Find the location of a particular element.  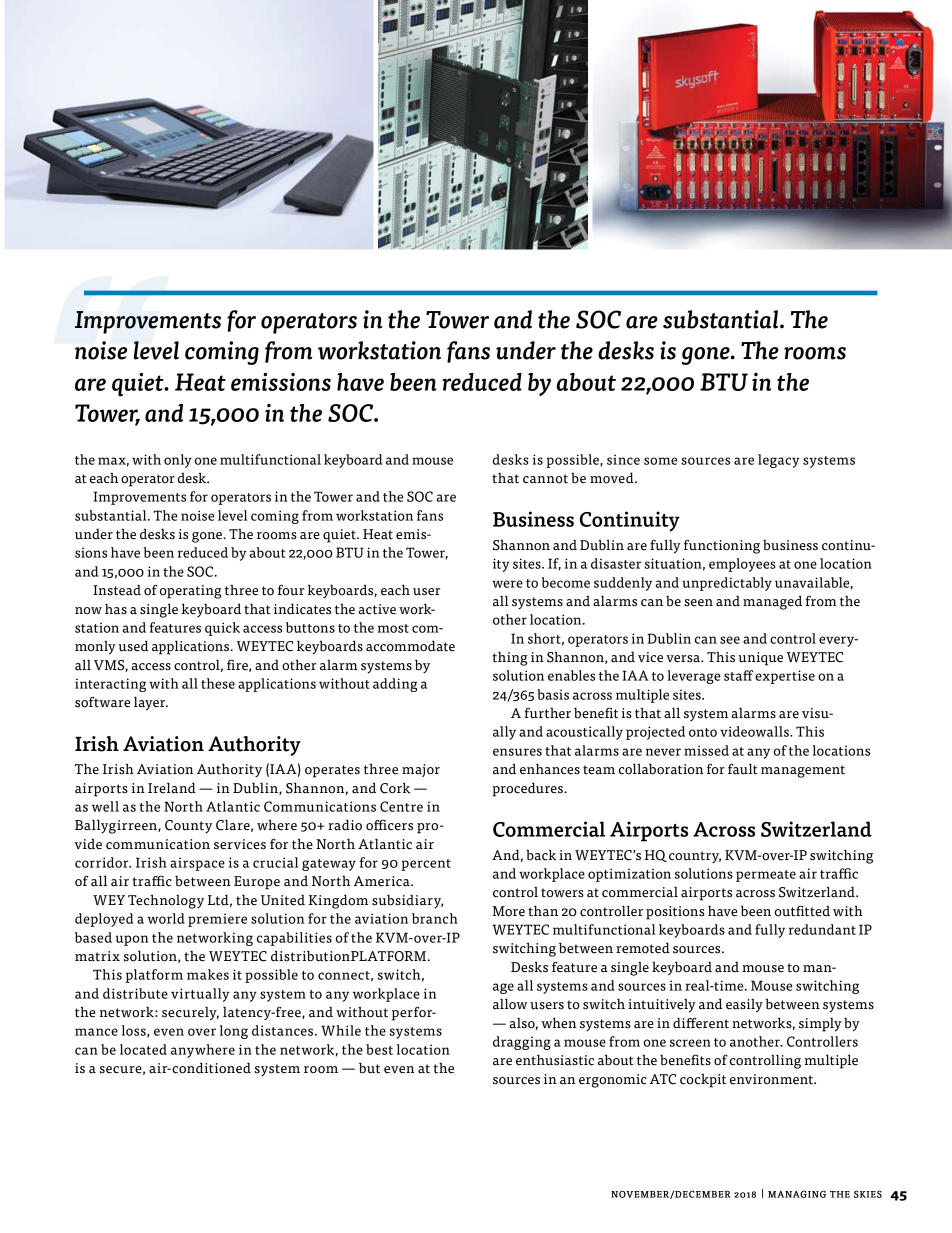

adding is located at coordinates (395, 685).
